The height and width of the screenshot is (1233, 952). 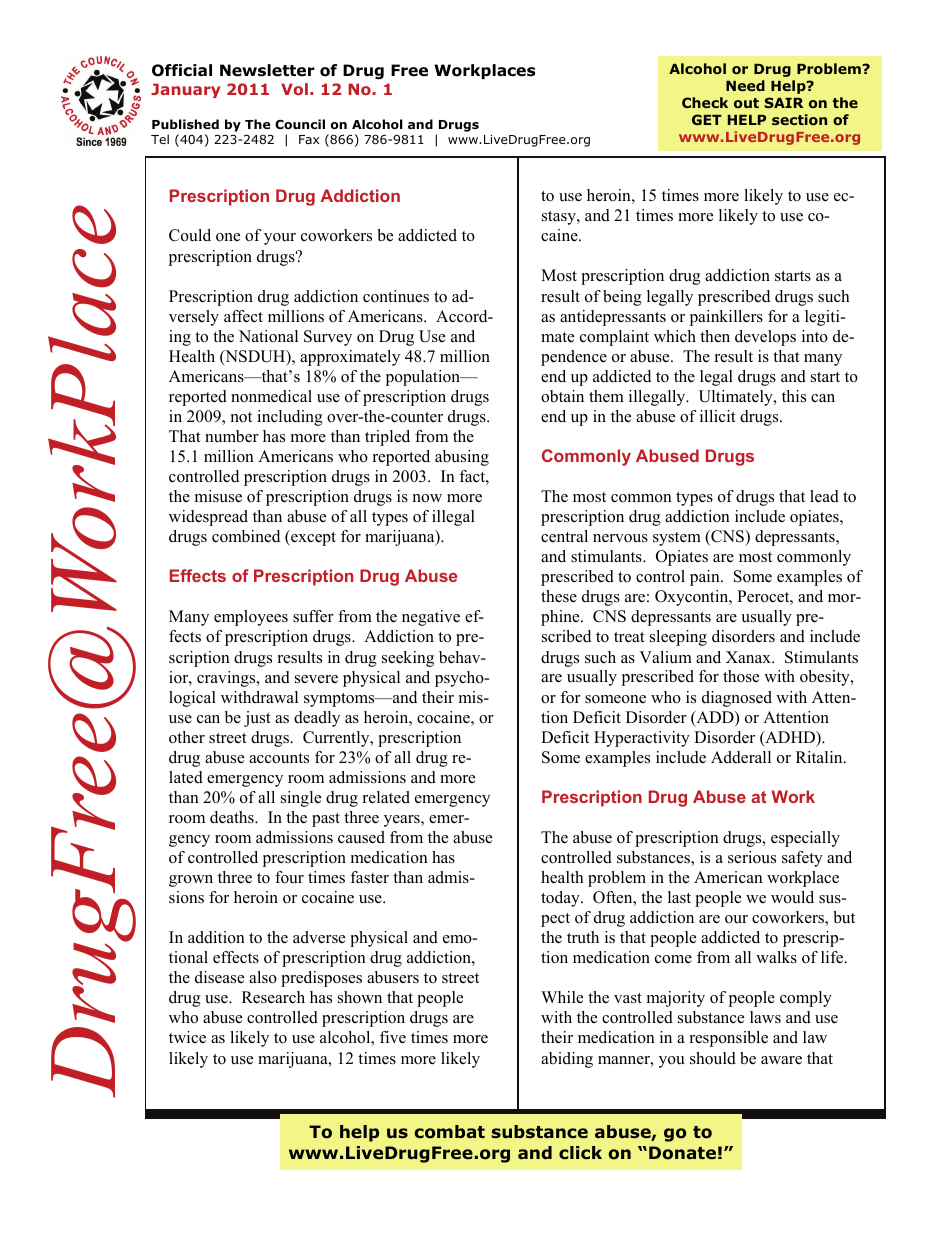 I want to click on twice, so click(x=187, y=1037).
